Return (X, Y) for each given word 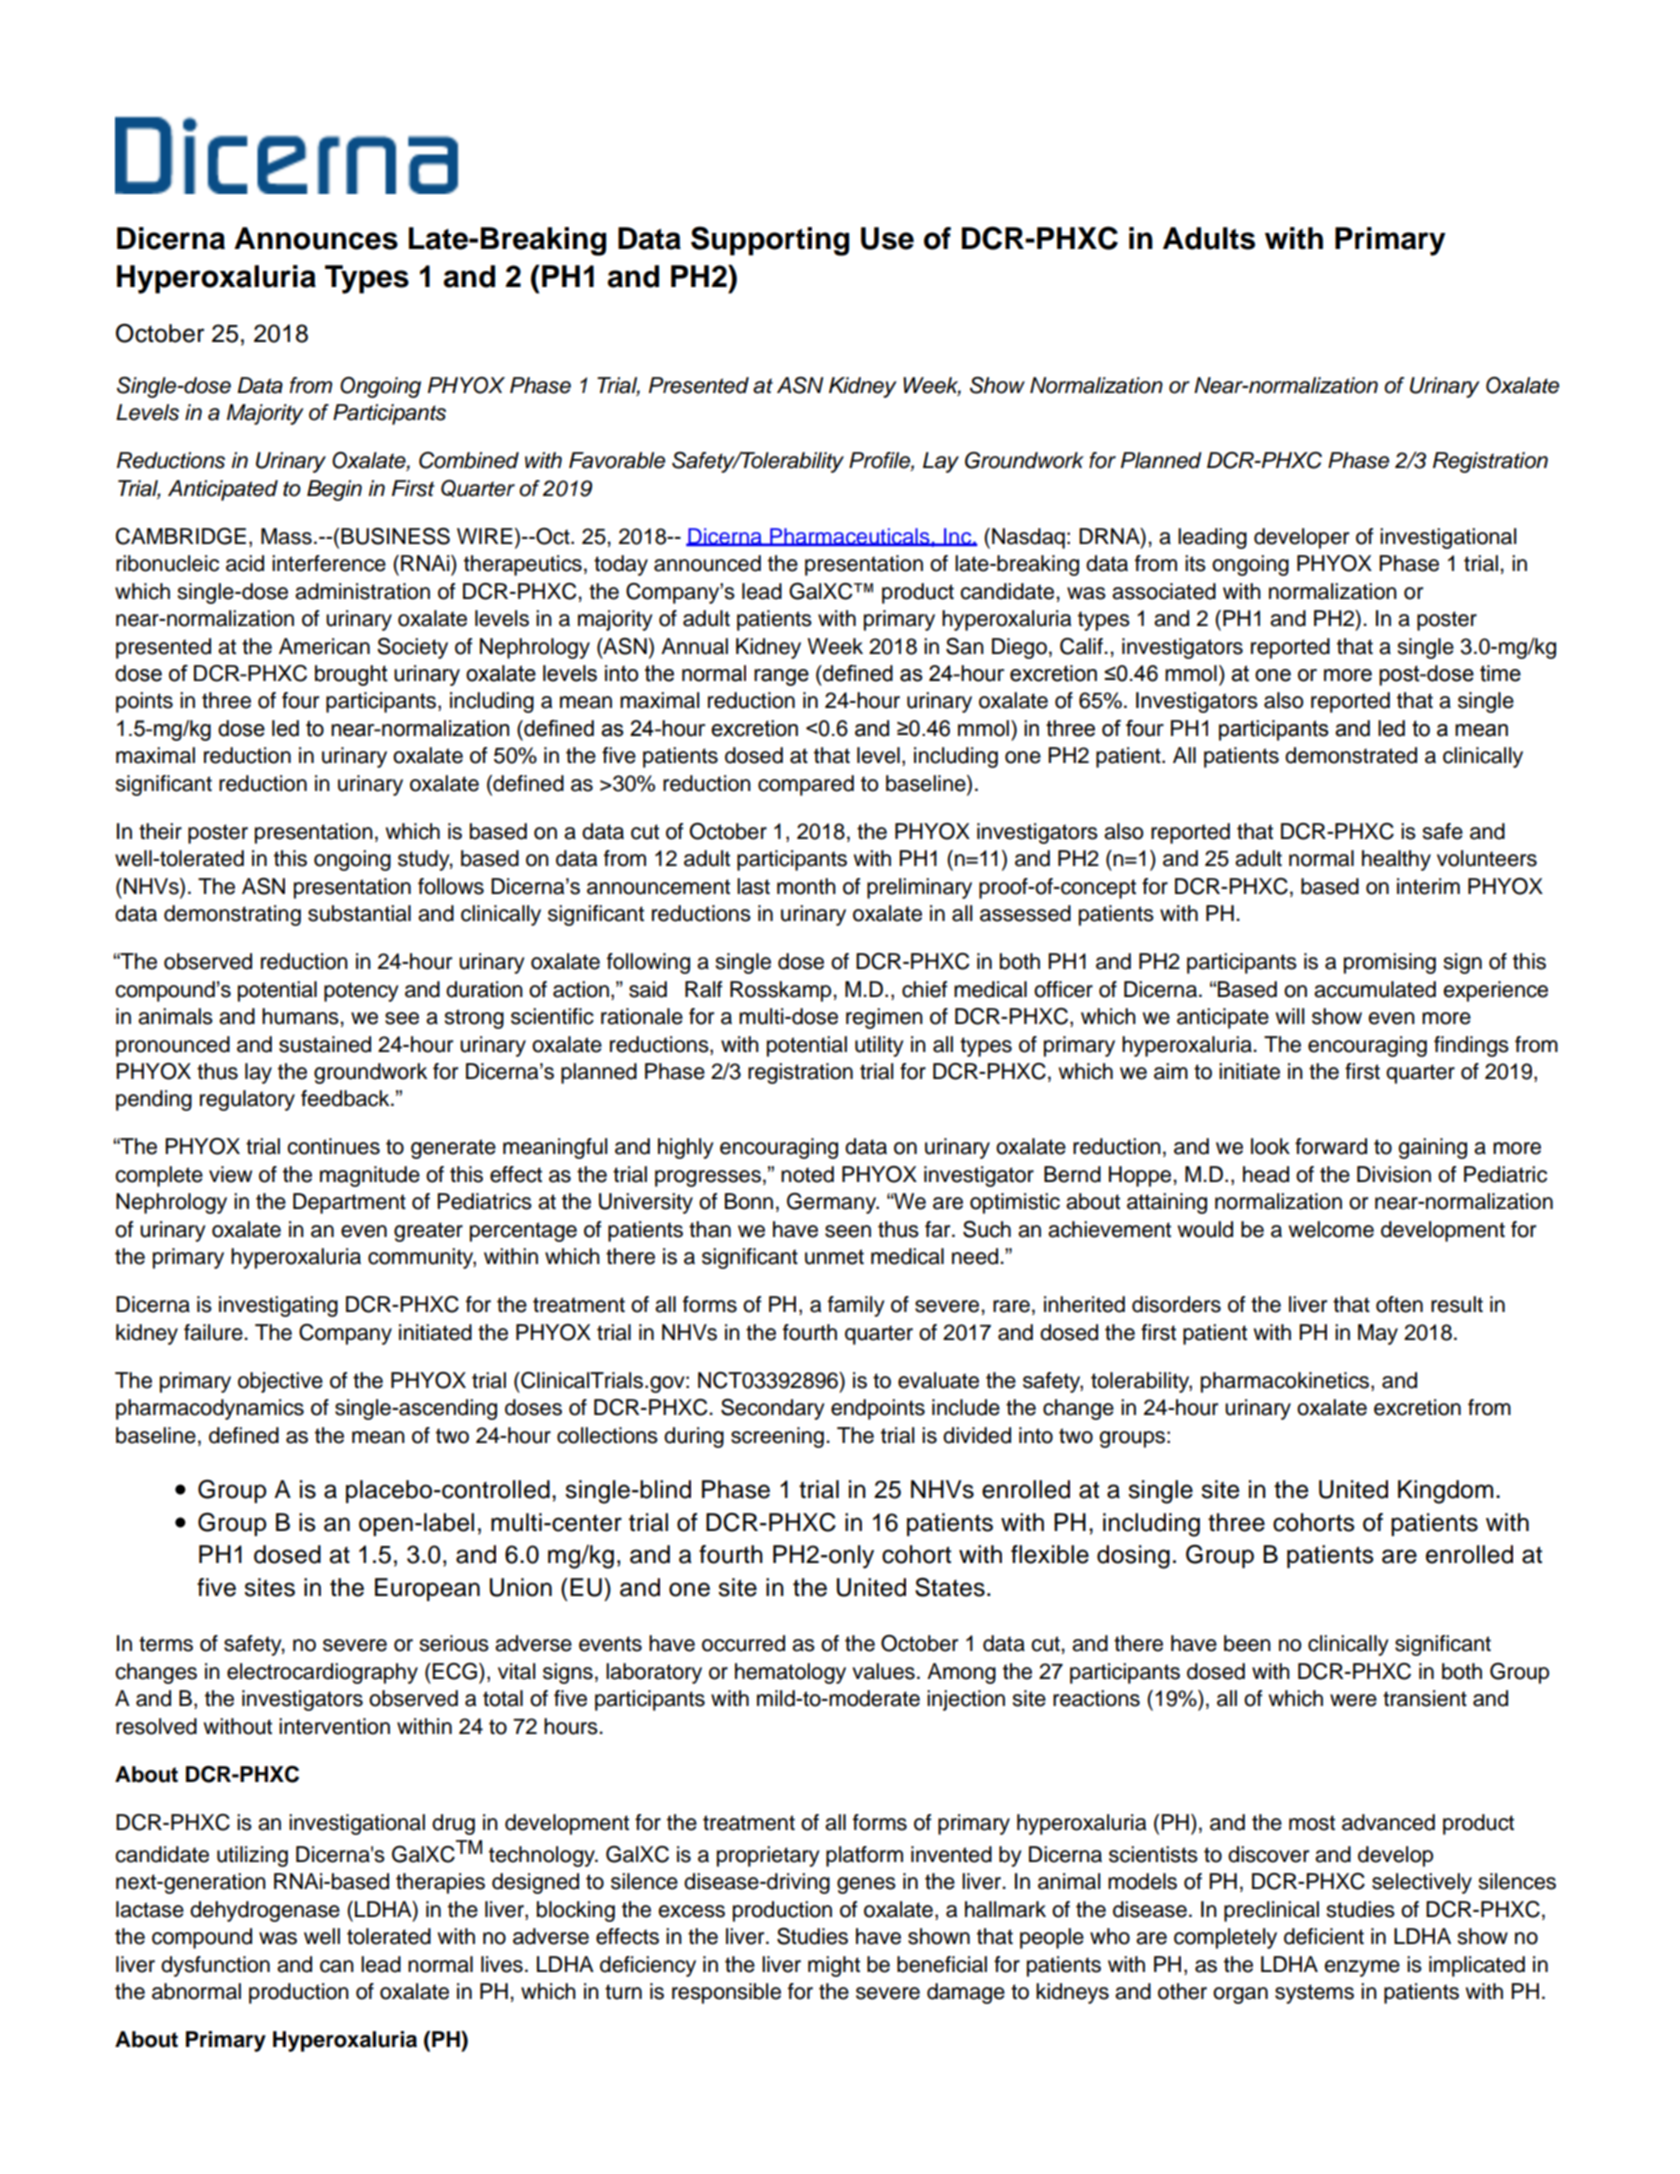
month (806, 886)
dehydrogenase (265, 1911)
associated (1164, 591)
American (324, 646)
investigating (278, 1306)
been (1247, 1643)
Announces (316, 238)
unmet (834, 1257)
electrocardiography (322, 1673)
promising (1390, 963)
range (781, 677)
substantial (359, 913)
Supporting (770, 241)
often (1399, 1304)
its (1195, 563)
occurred (743, 1643)
